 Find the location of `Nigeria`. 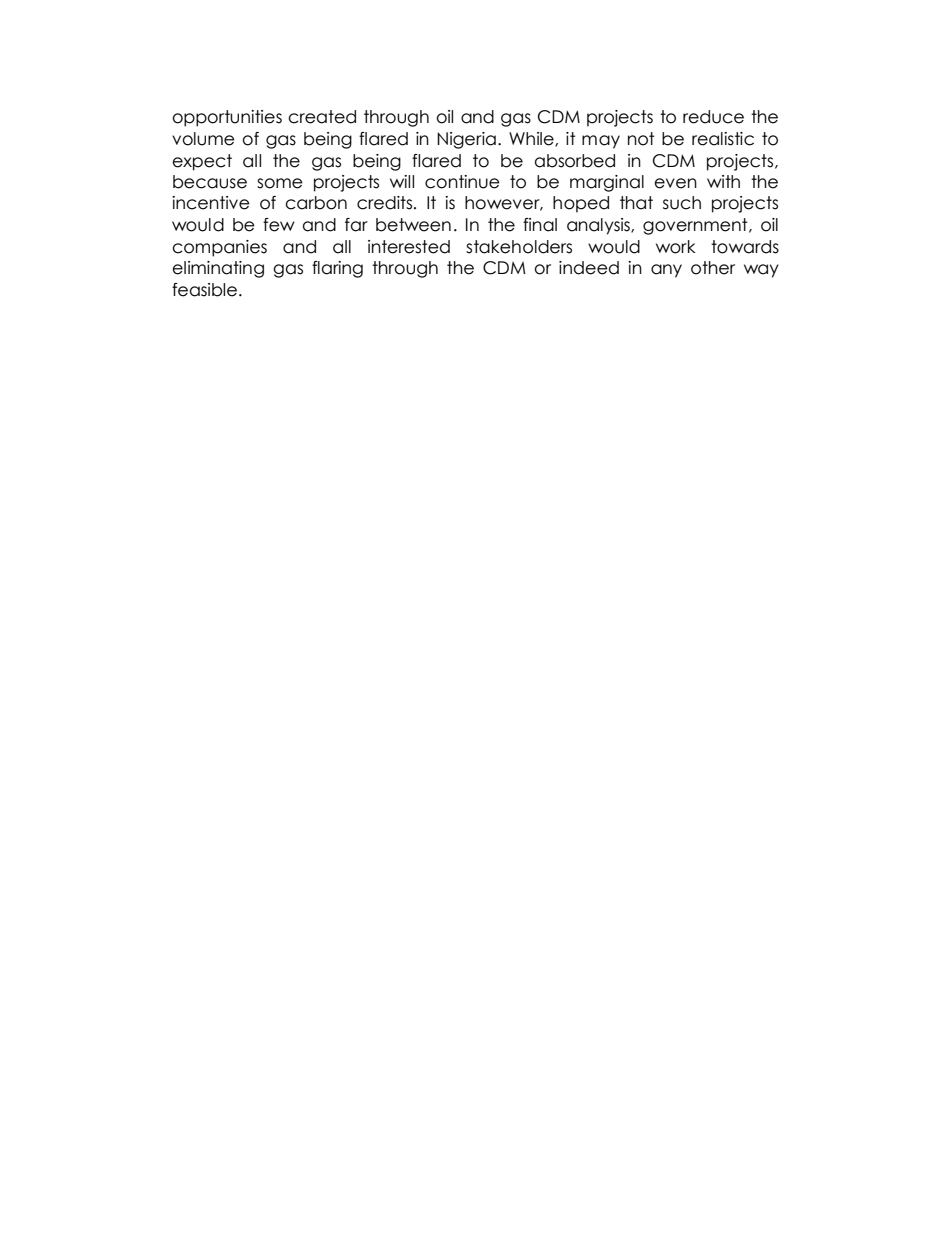

Nigeria is located at coordinates (466, 140).
